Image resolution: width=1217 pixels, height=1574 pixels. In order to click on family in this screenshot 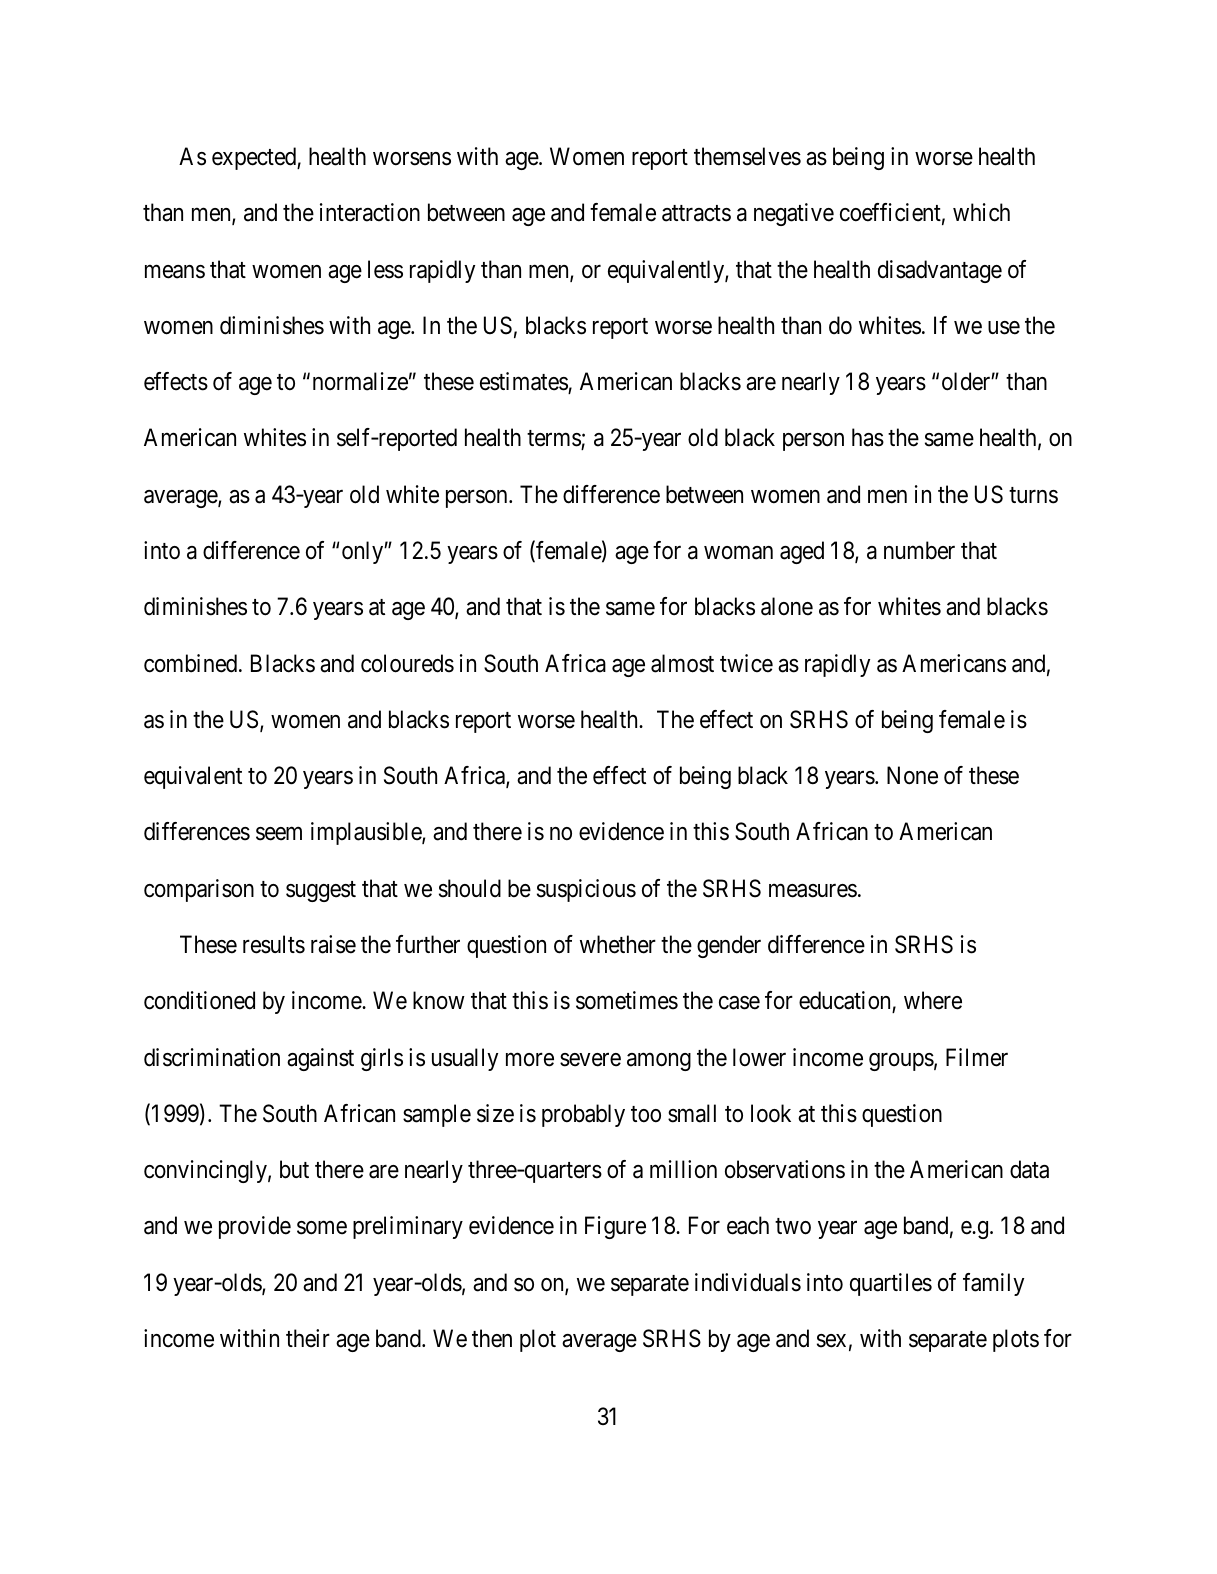, I will do `click(993, 1284)`.
